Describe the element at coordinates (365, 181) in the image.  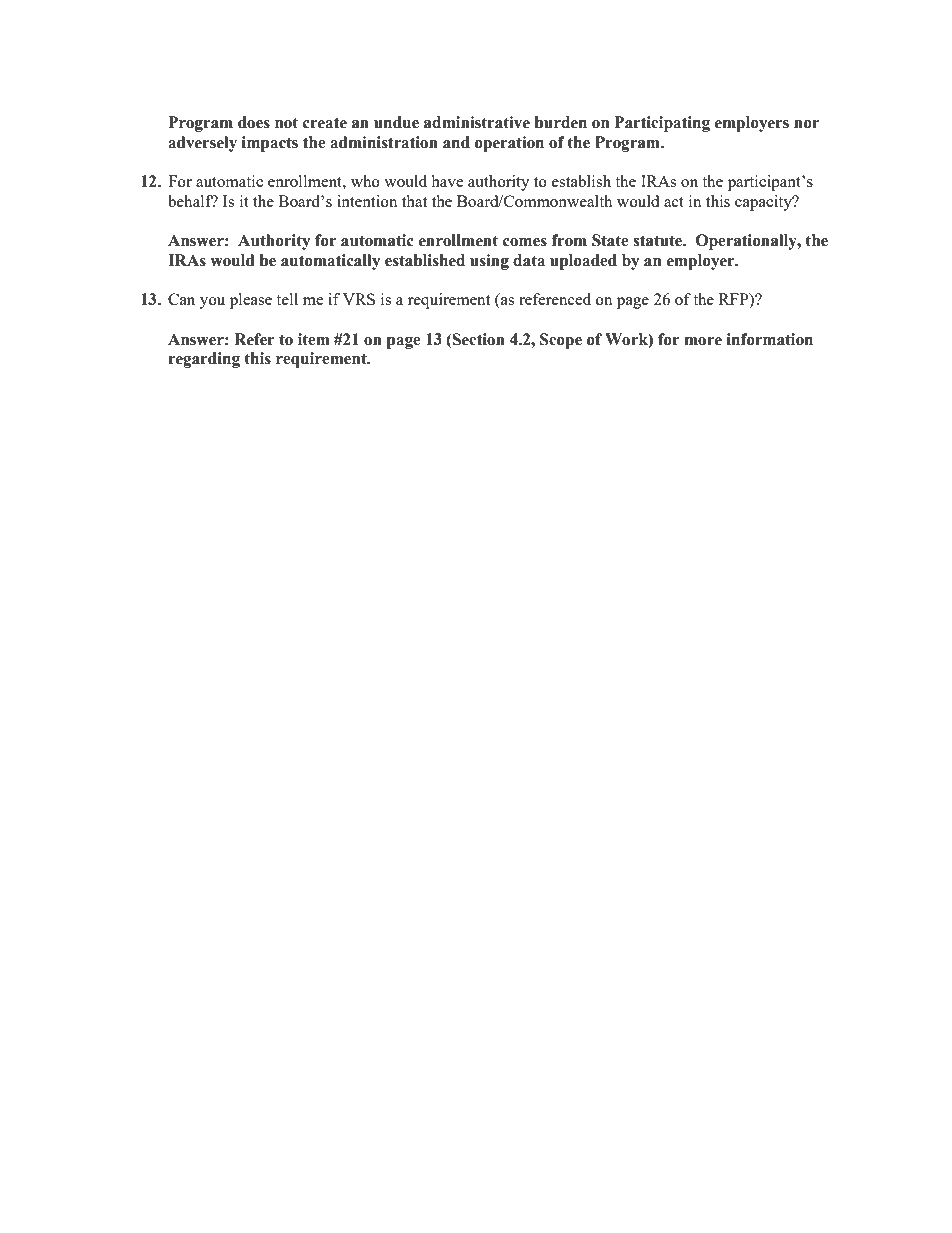
I see `who` at that location.
